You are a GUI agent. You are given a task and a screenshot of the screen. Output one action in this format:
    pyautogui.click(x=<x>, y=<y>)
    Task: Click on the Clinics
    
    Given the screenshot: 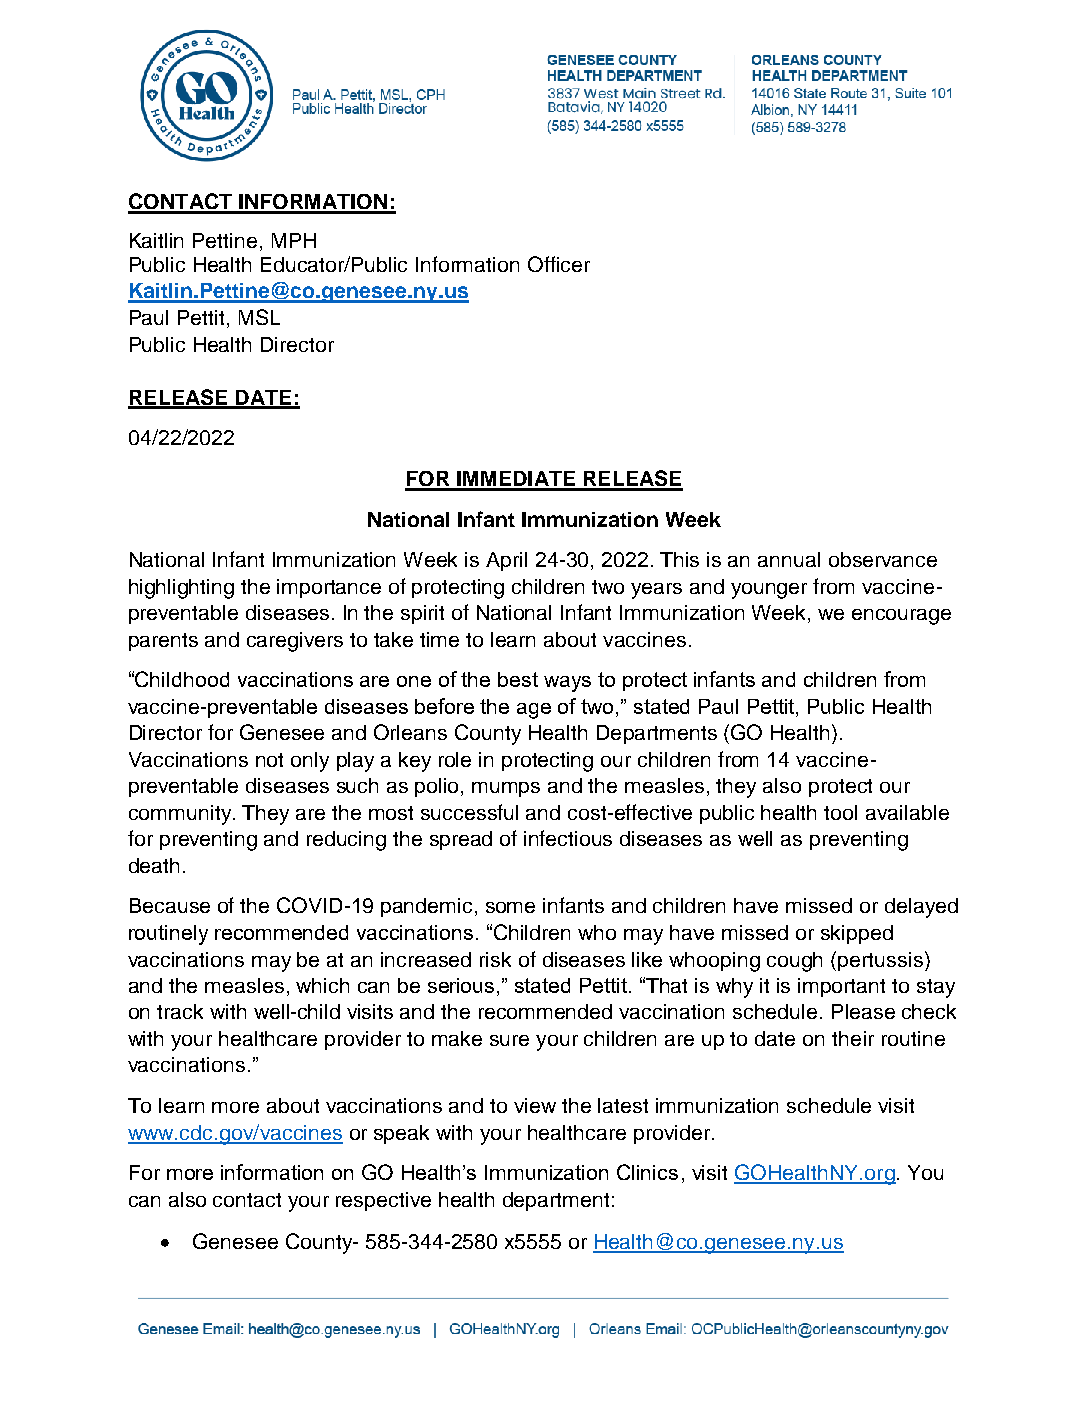 What is the action you would take?
    pyautogui.click(x=647, y=1172)
